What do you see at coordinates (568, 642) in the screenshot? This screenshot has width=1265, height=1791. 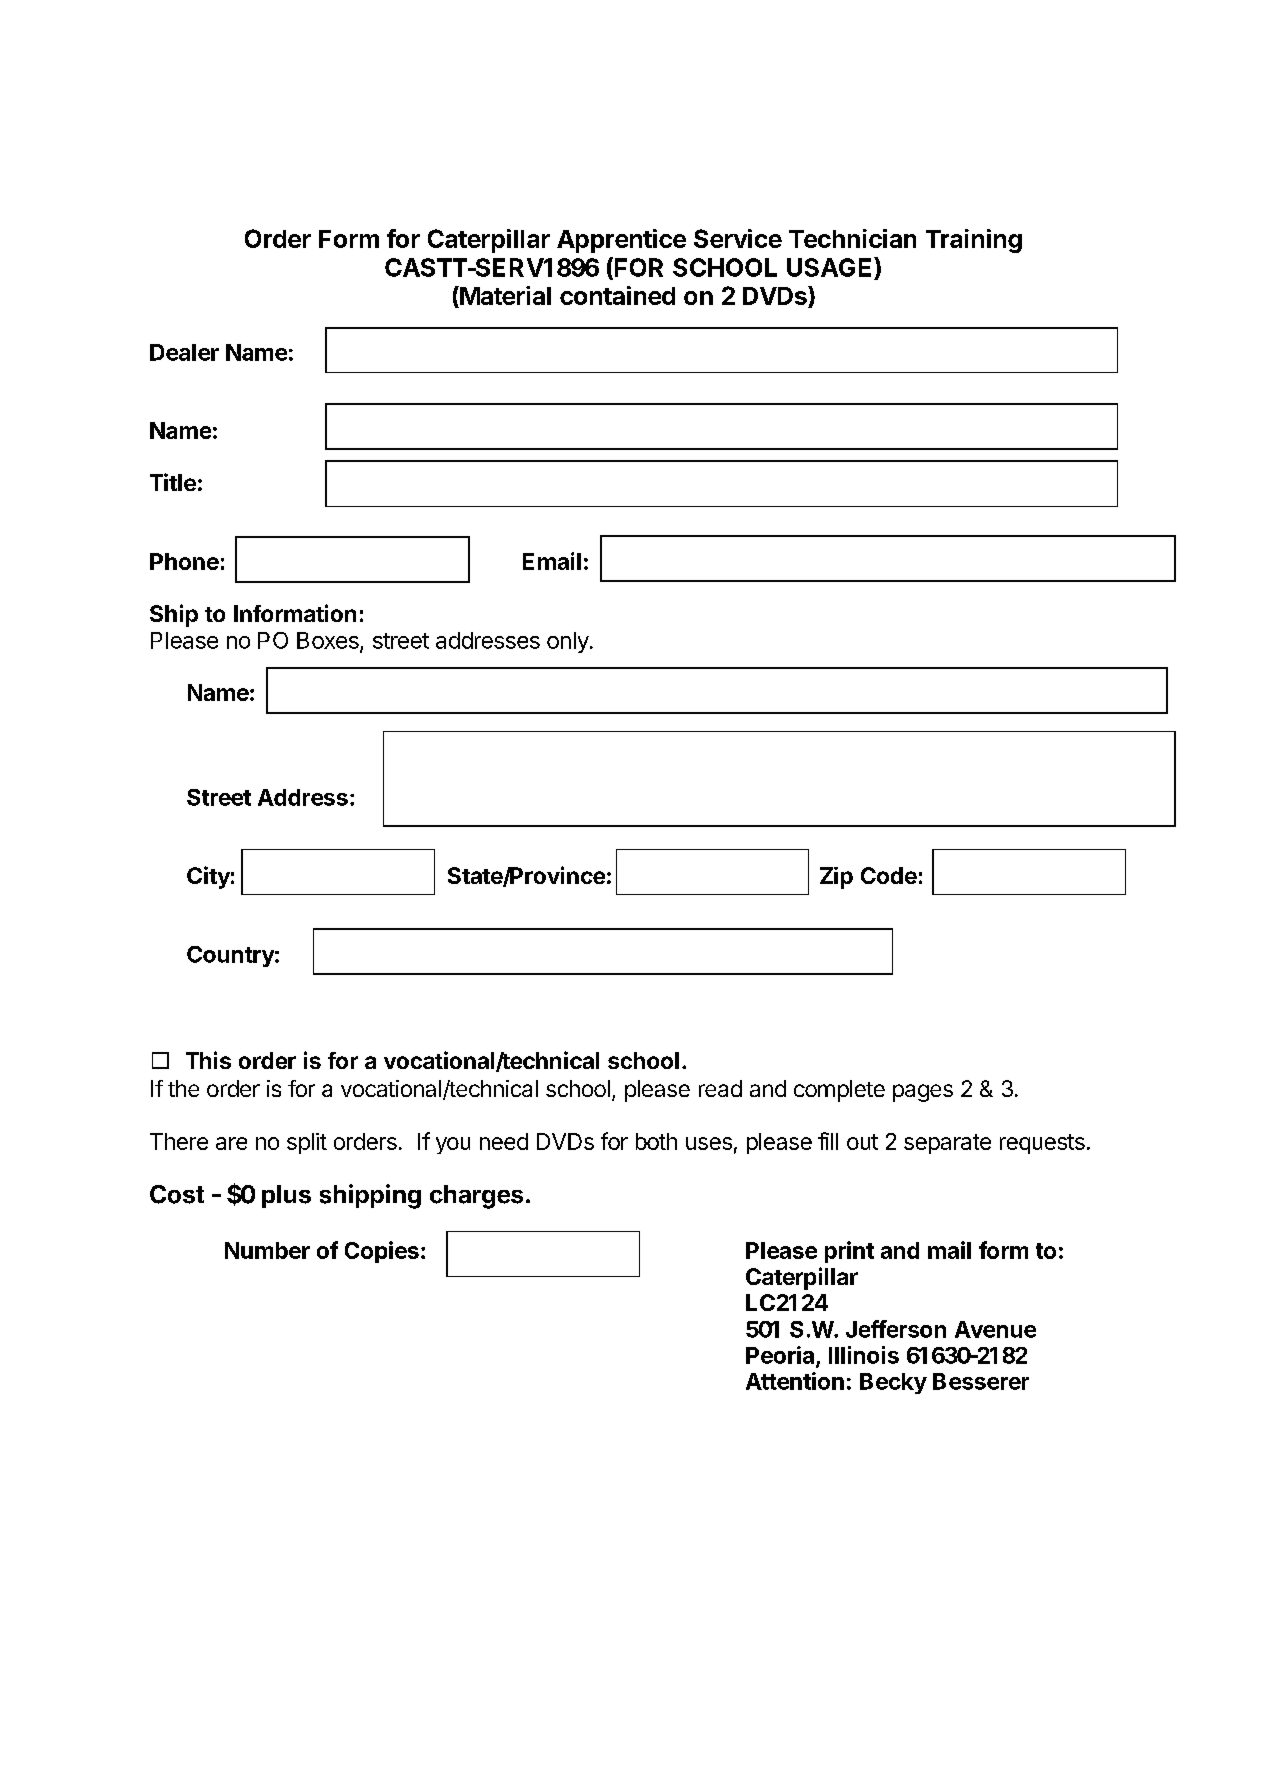 I see `only` at bounding box center [568, 642].
